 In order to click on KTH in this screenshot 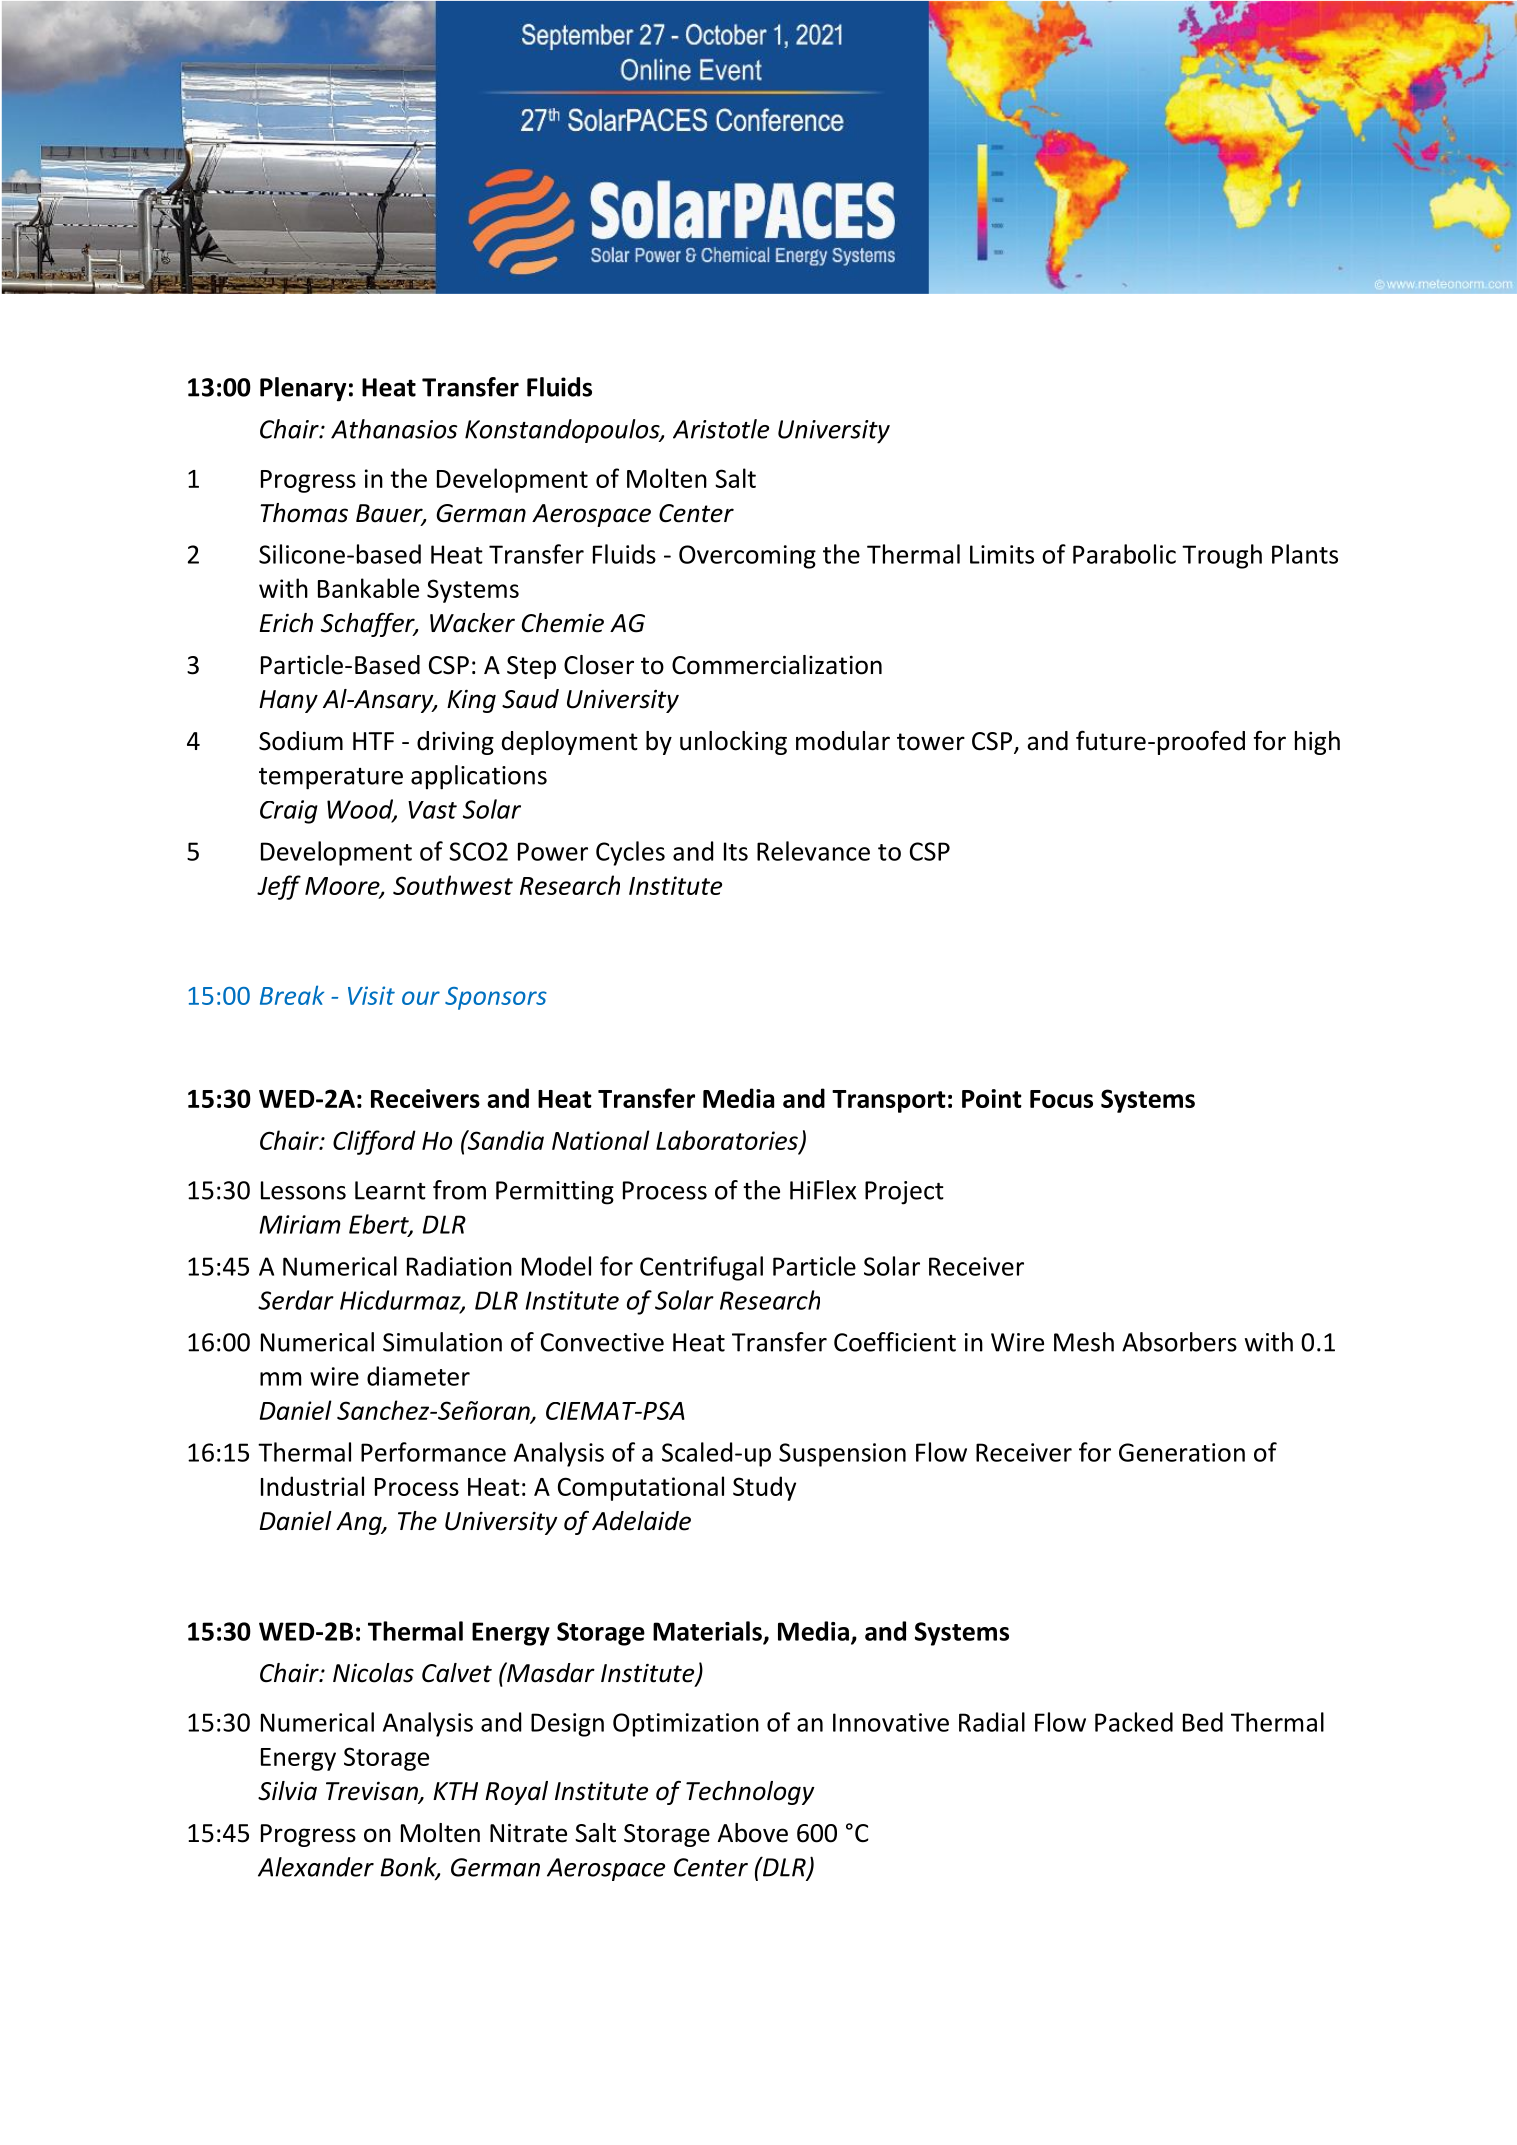, I will do `click(455, 1791)`.
